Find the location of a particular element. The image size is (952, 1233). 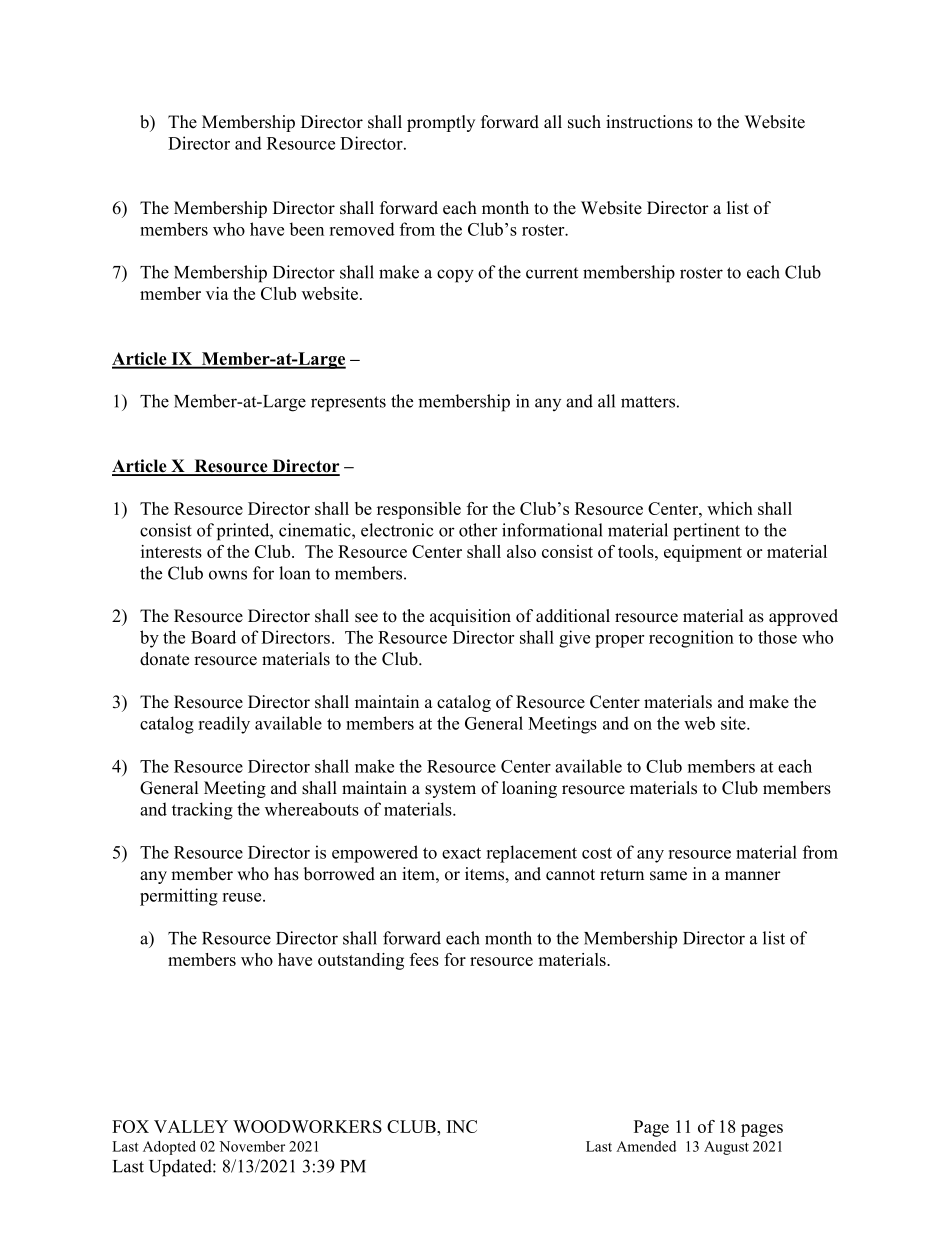

acquisition is located at coordinates (470, 617).
